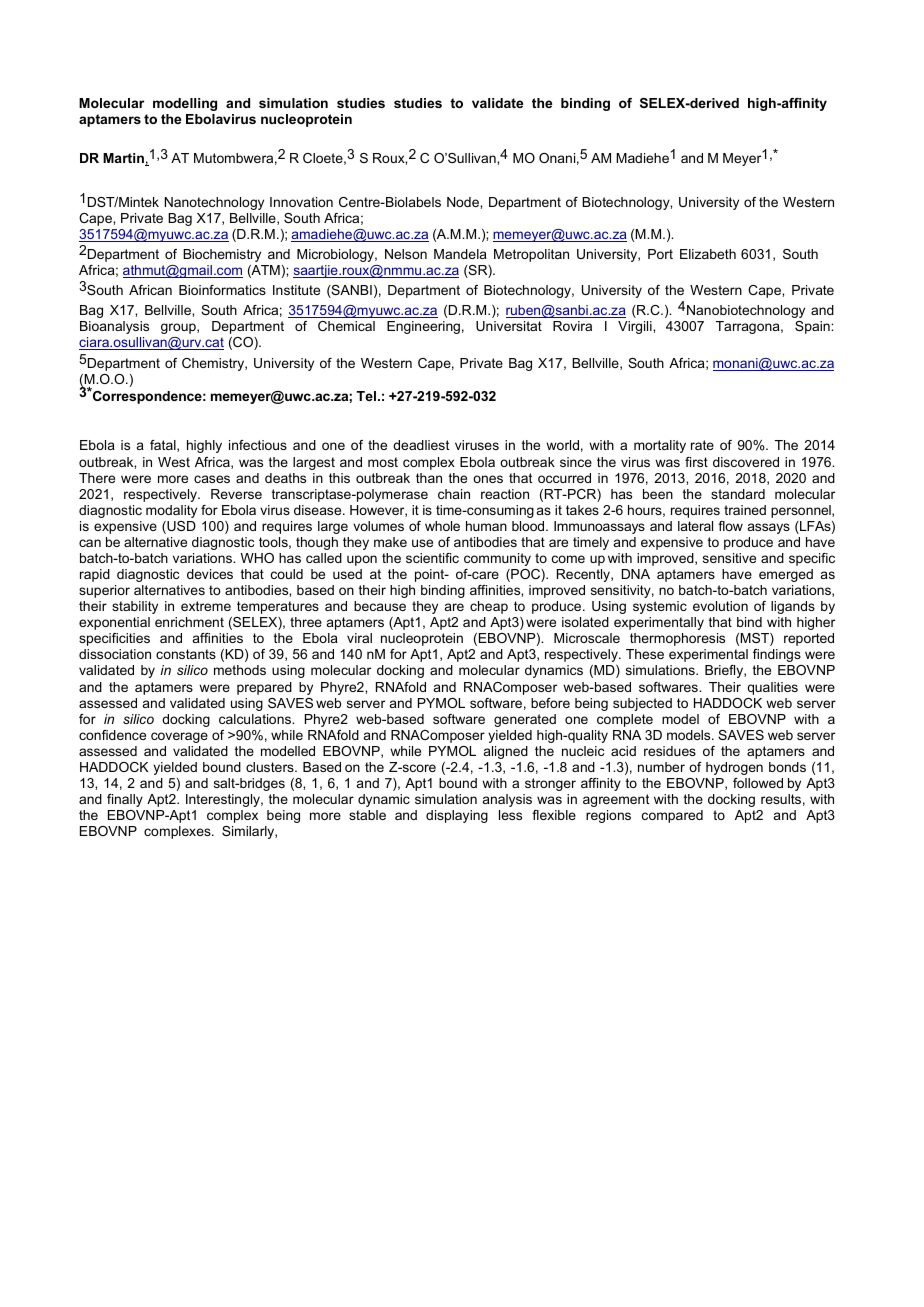  I want to click on Elizabeth, so click(708, 254).
